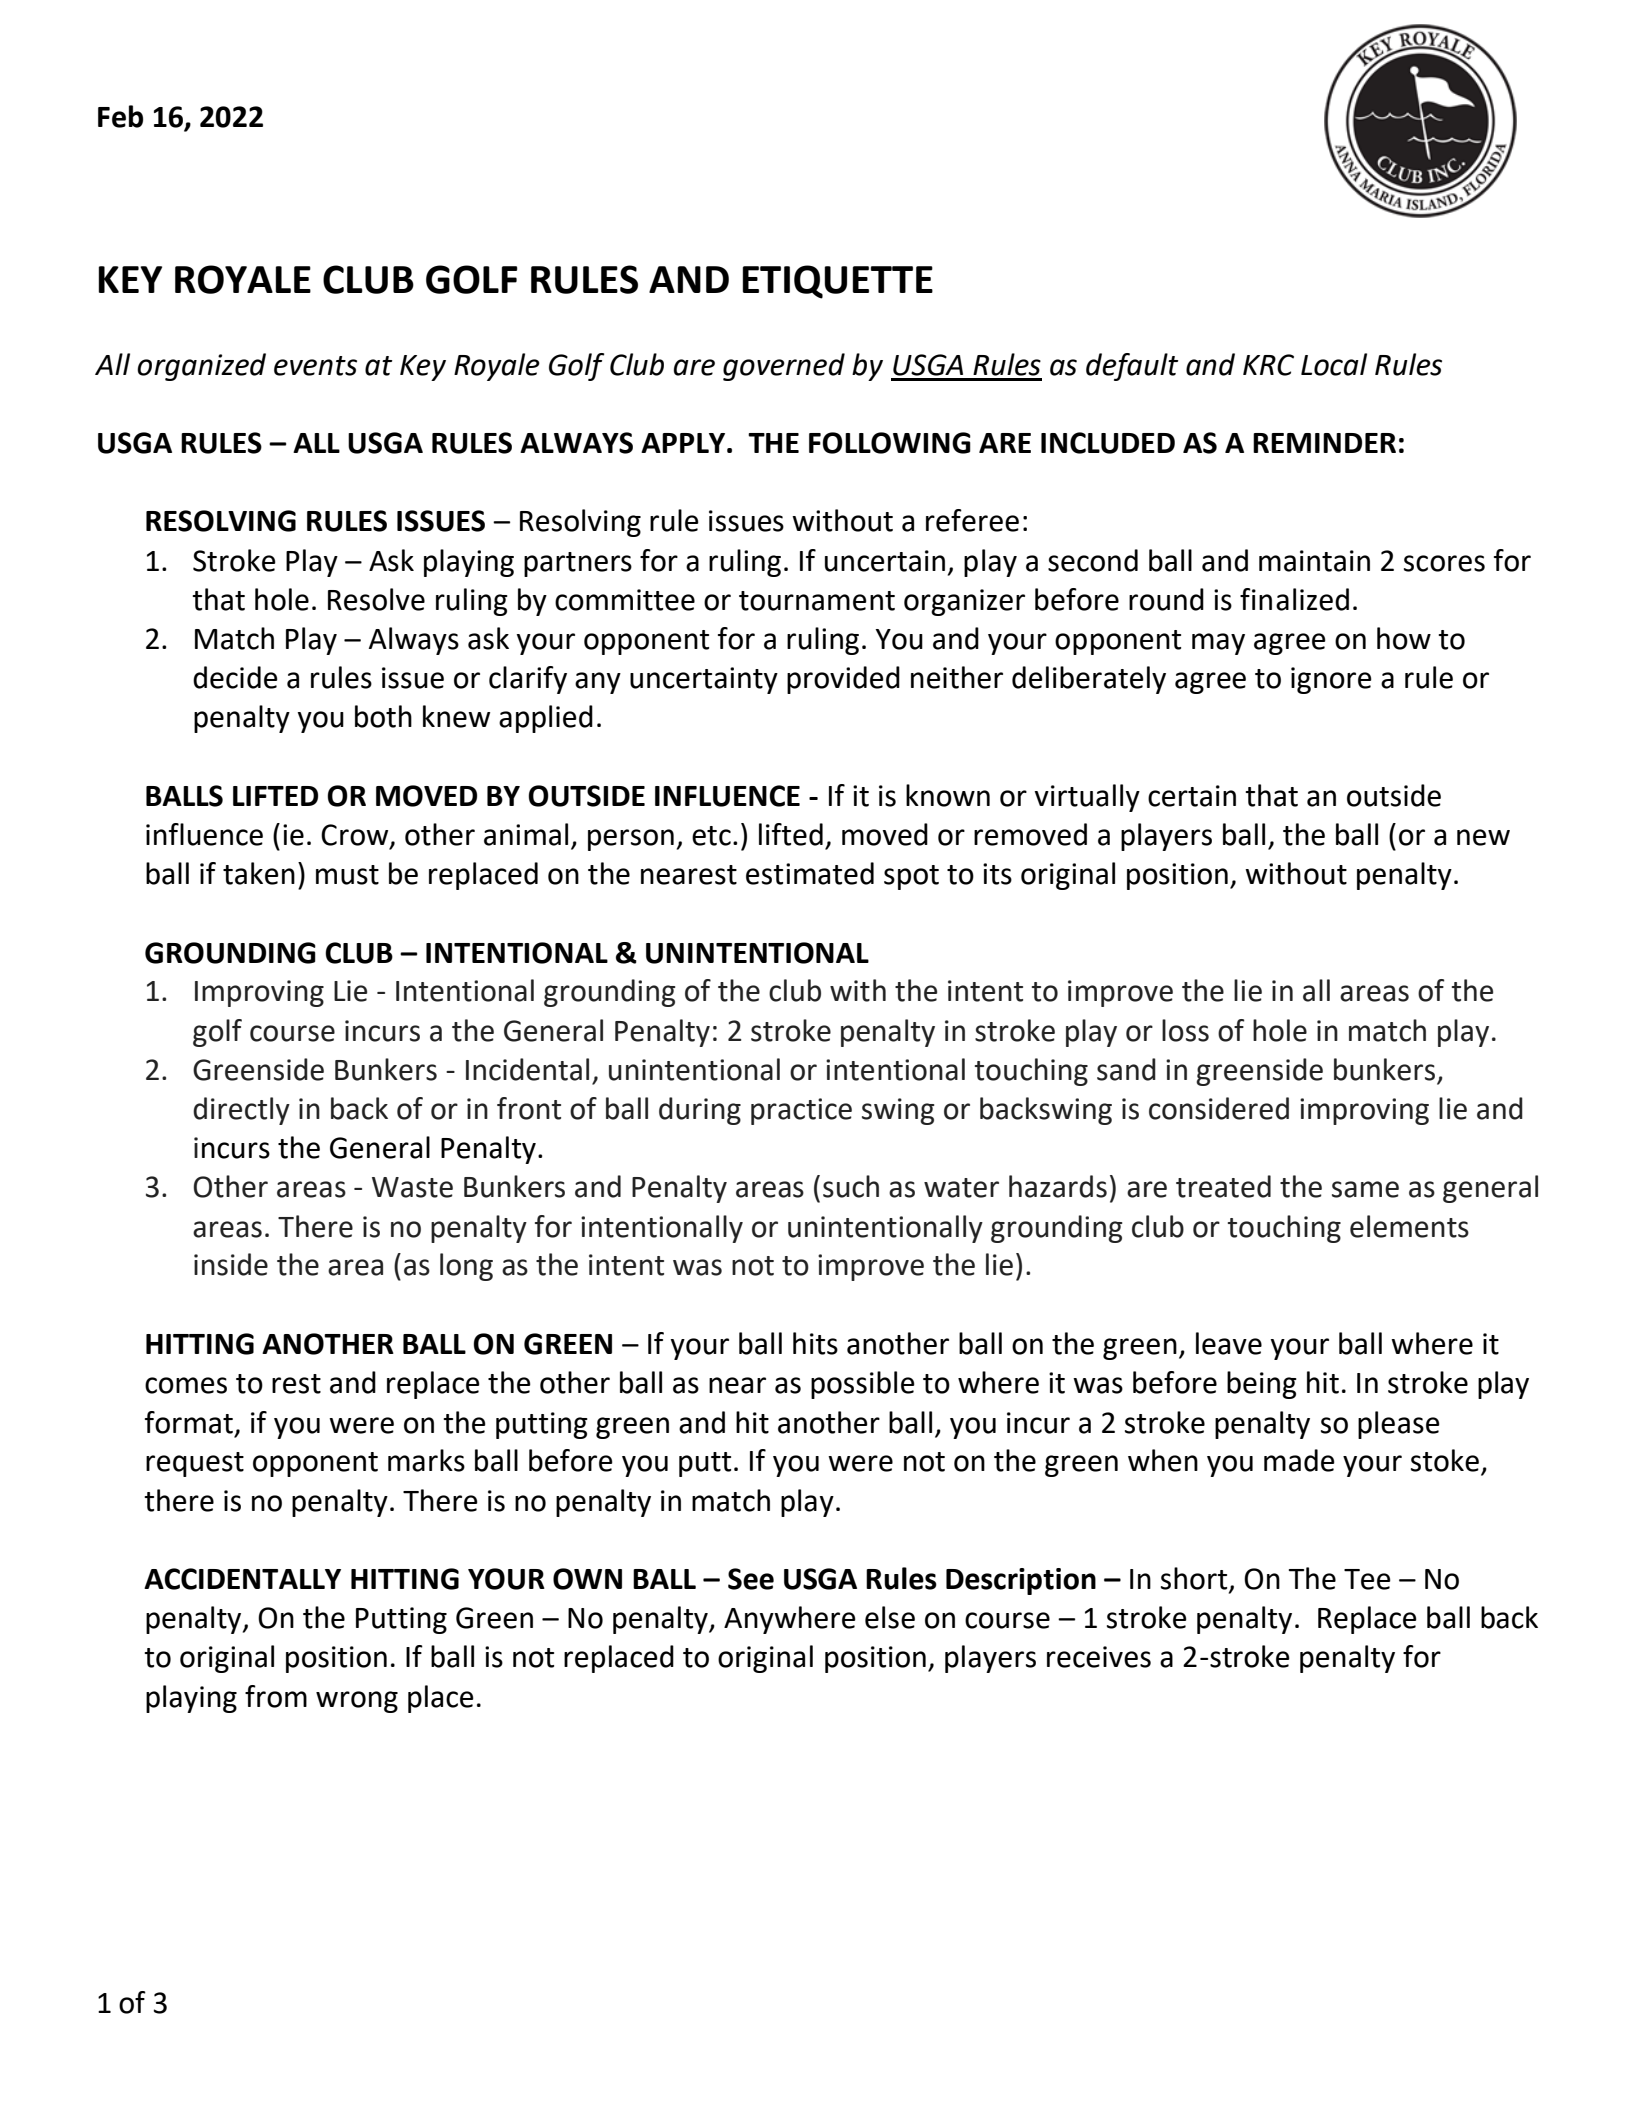 Image resolution: width=1636 pixels, height=2117 pixels. I want to click on KRC, so click(1268, 365).
